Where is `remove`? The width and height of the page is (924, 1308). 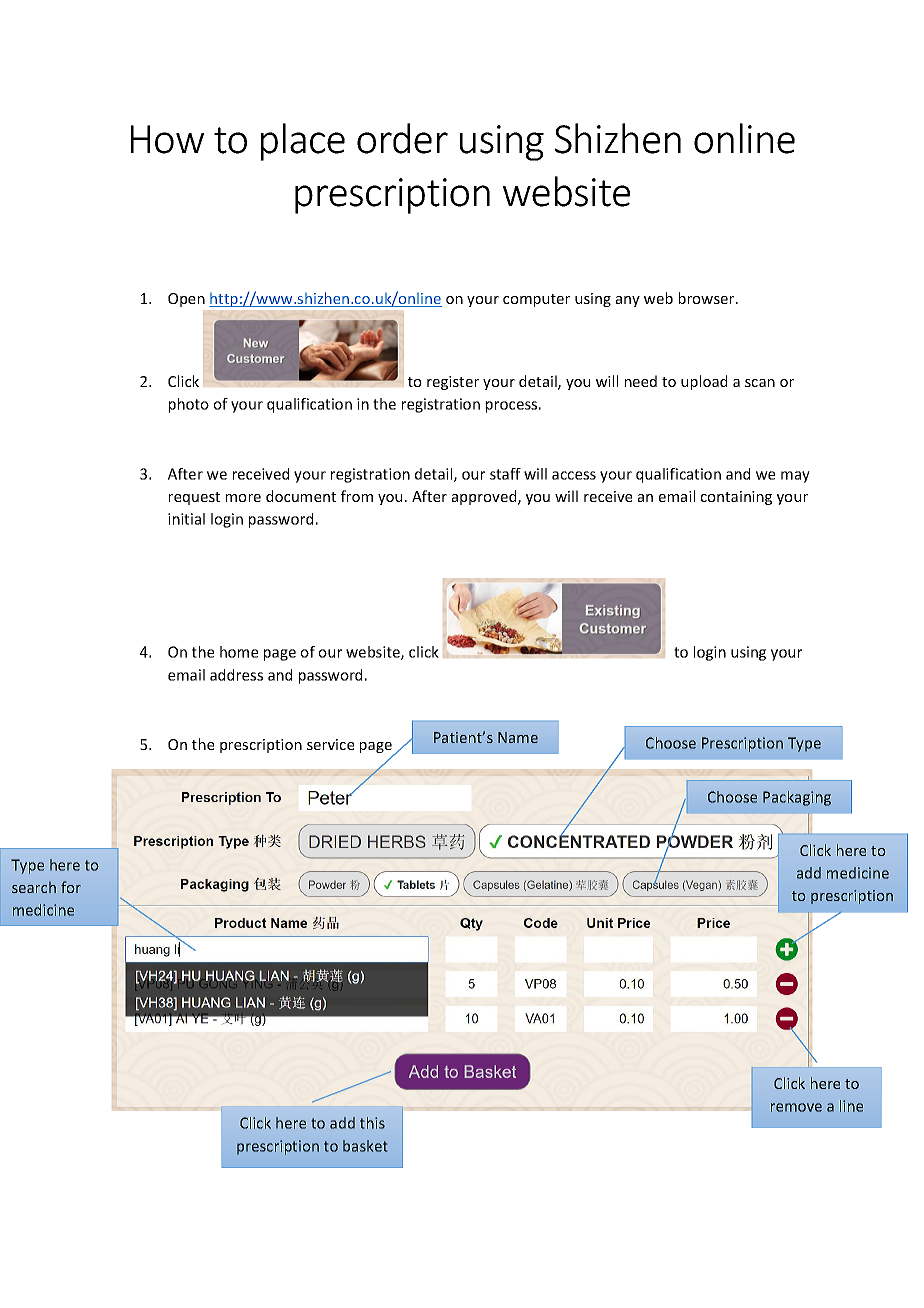
remove is located at coordinates (796, 1107).
